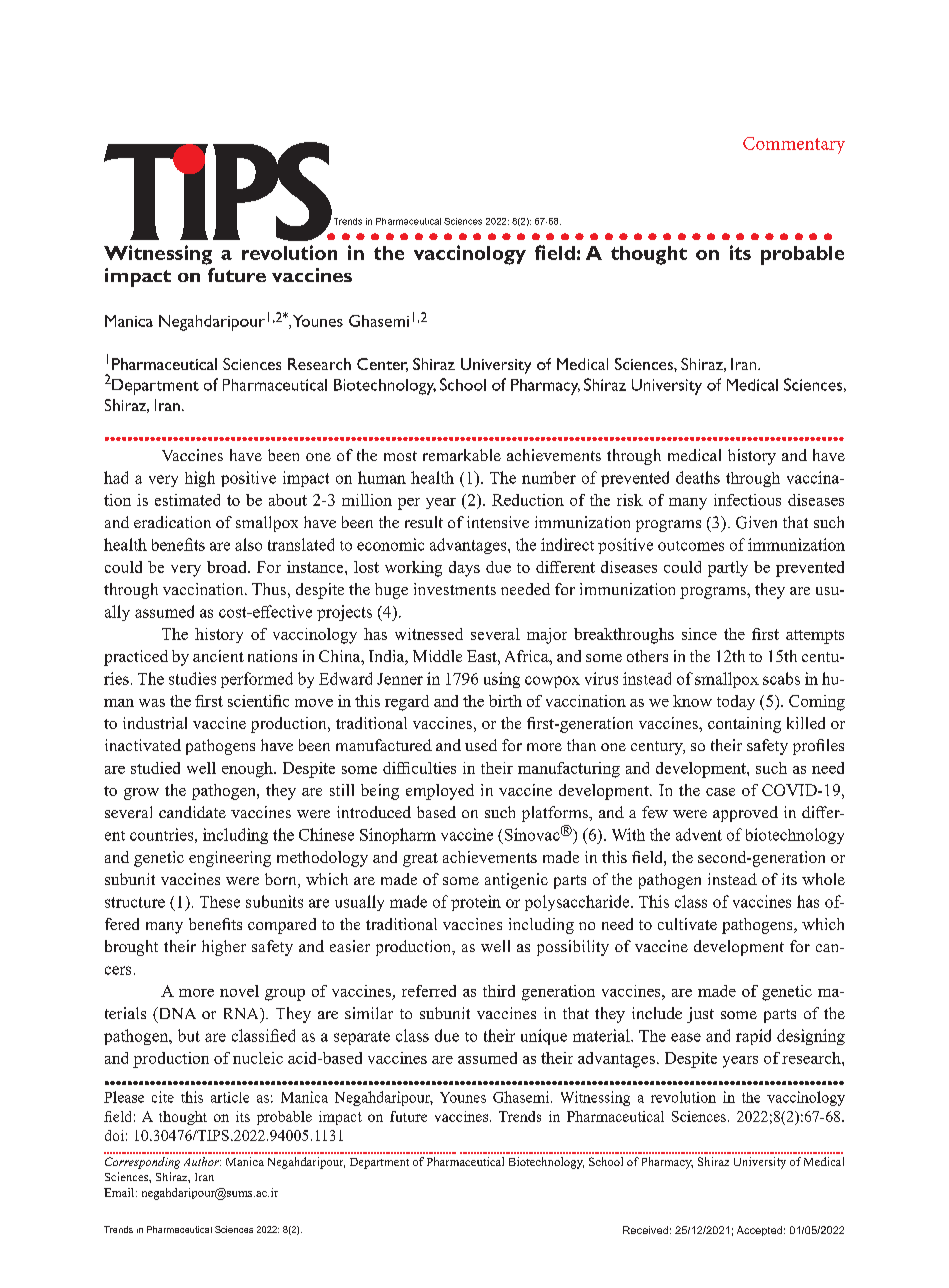 This image has height=1288, width=949. What do you see at coordinates (192, 678) in the image?
I see `studies` at bounding box center [192, 678].
